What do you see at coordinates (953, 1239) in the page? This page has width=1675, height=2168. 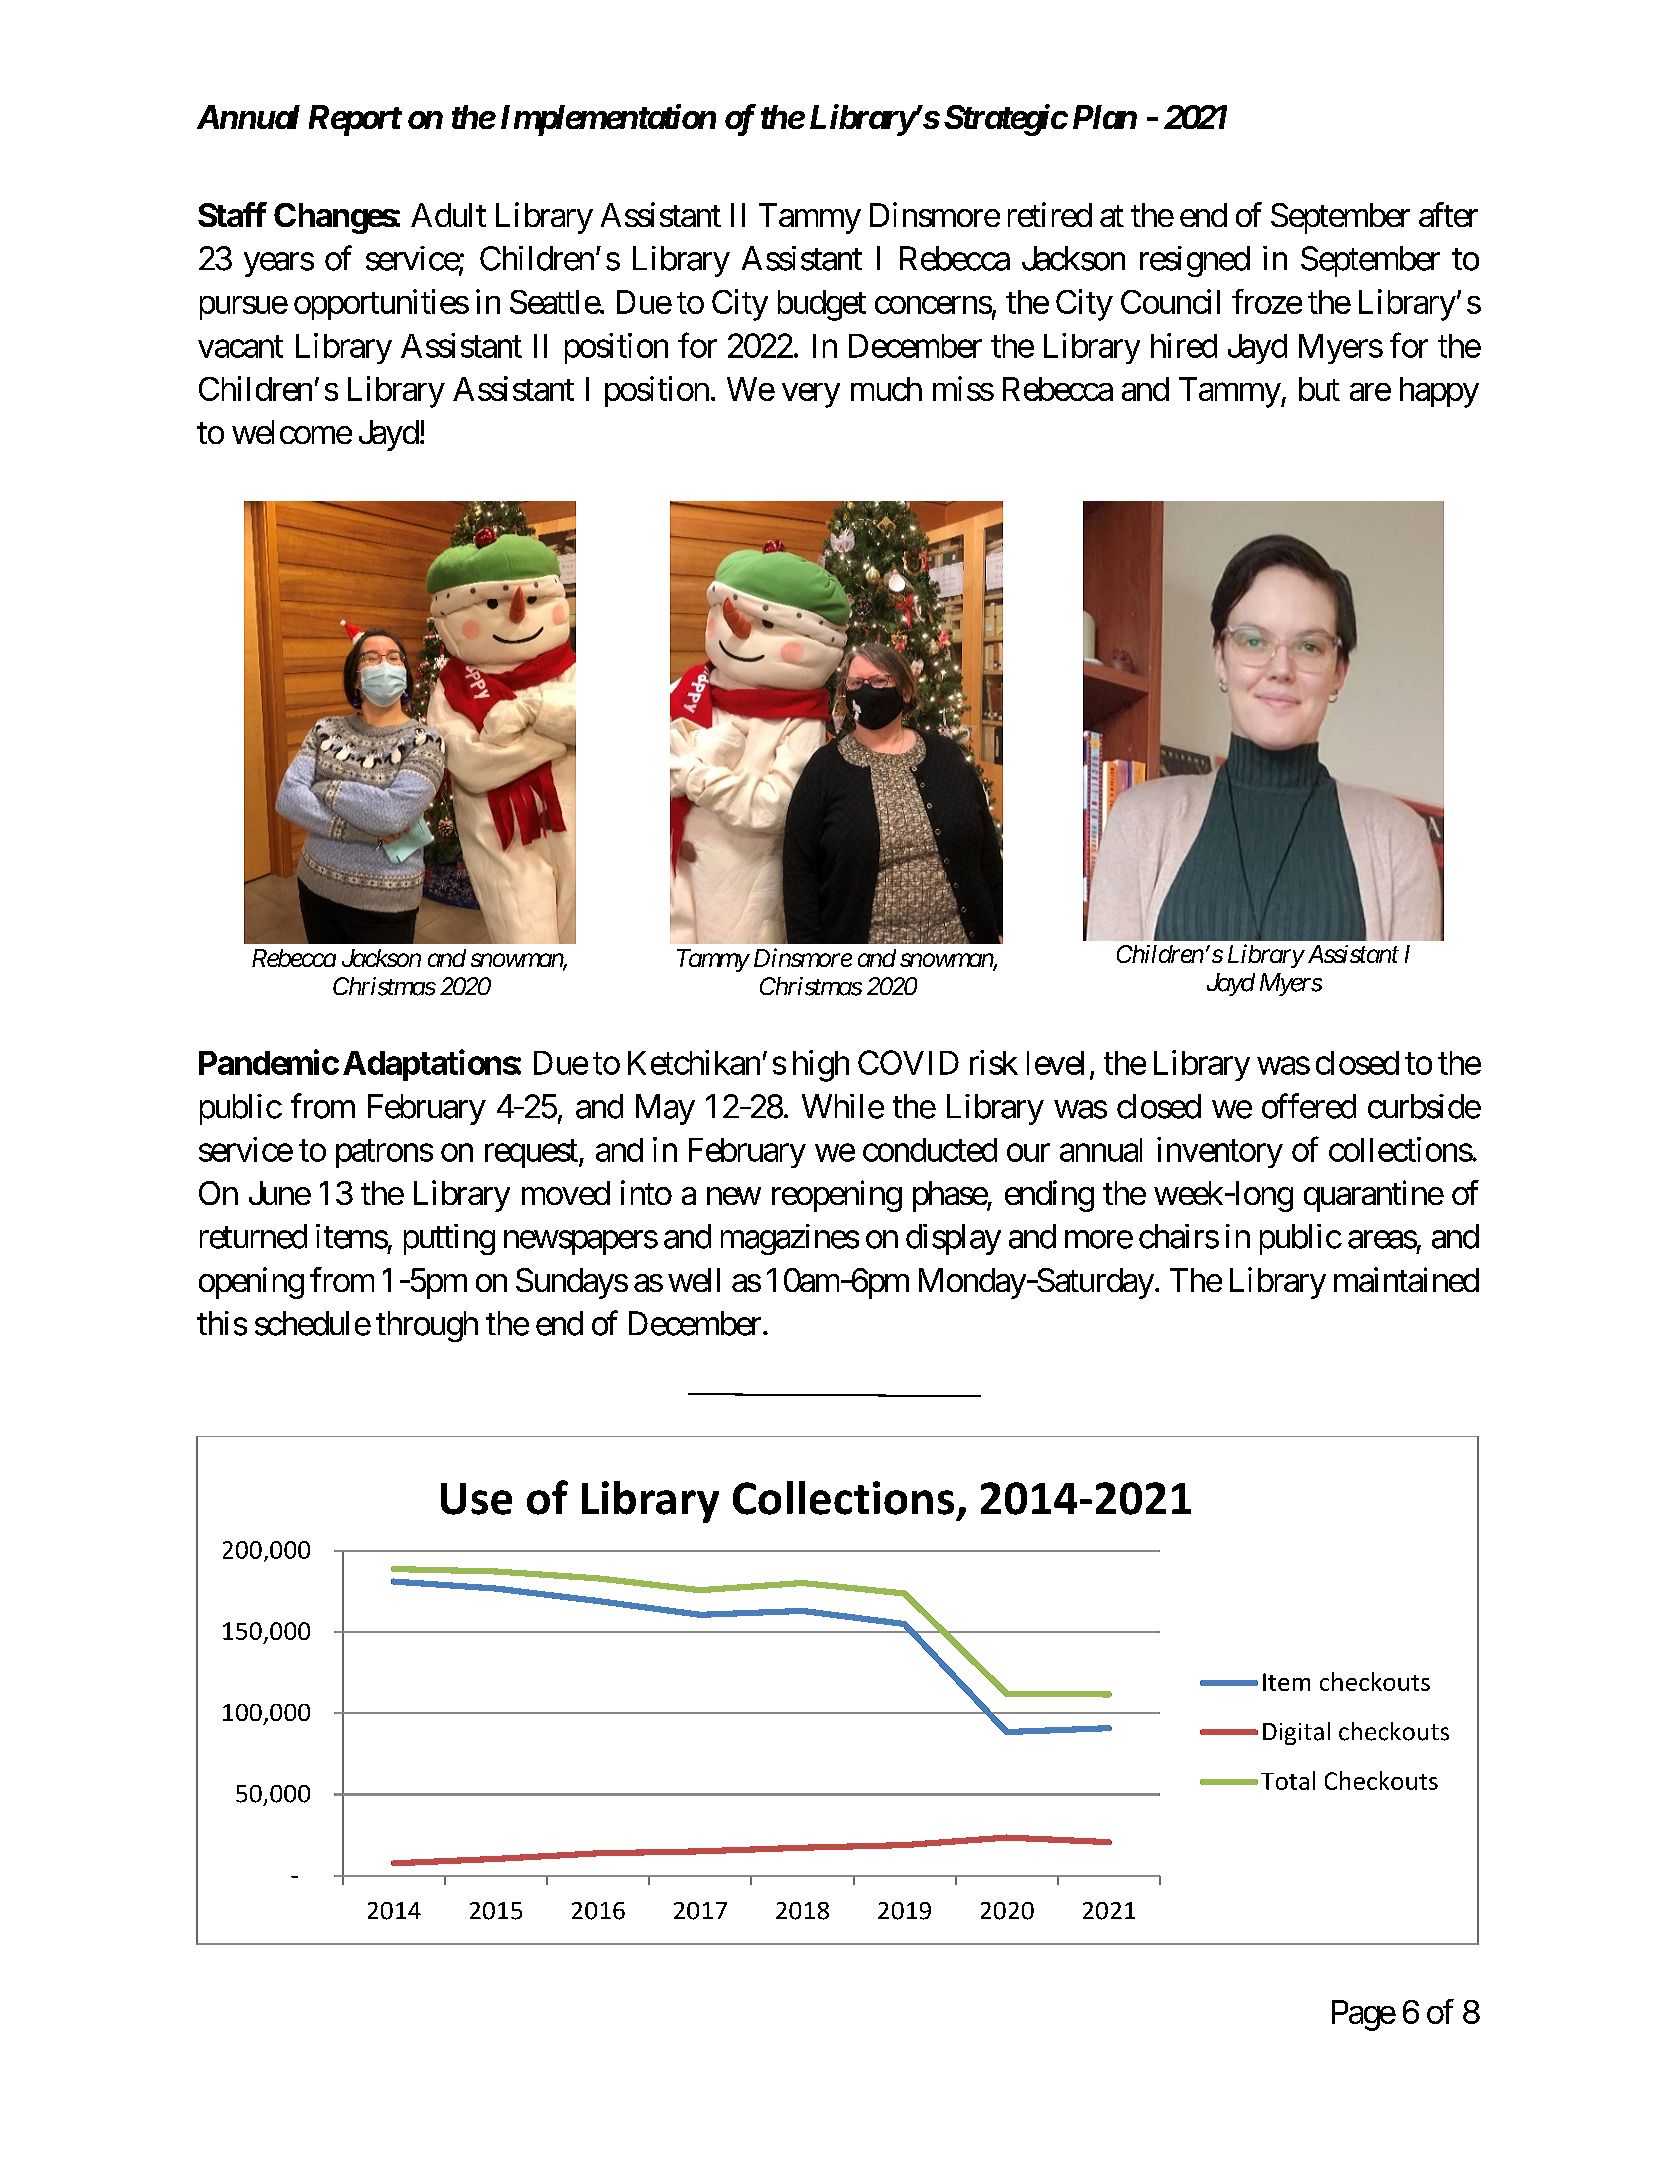 I see `display` at bounding box center [953, 1239].
